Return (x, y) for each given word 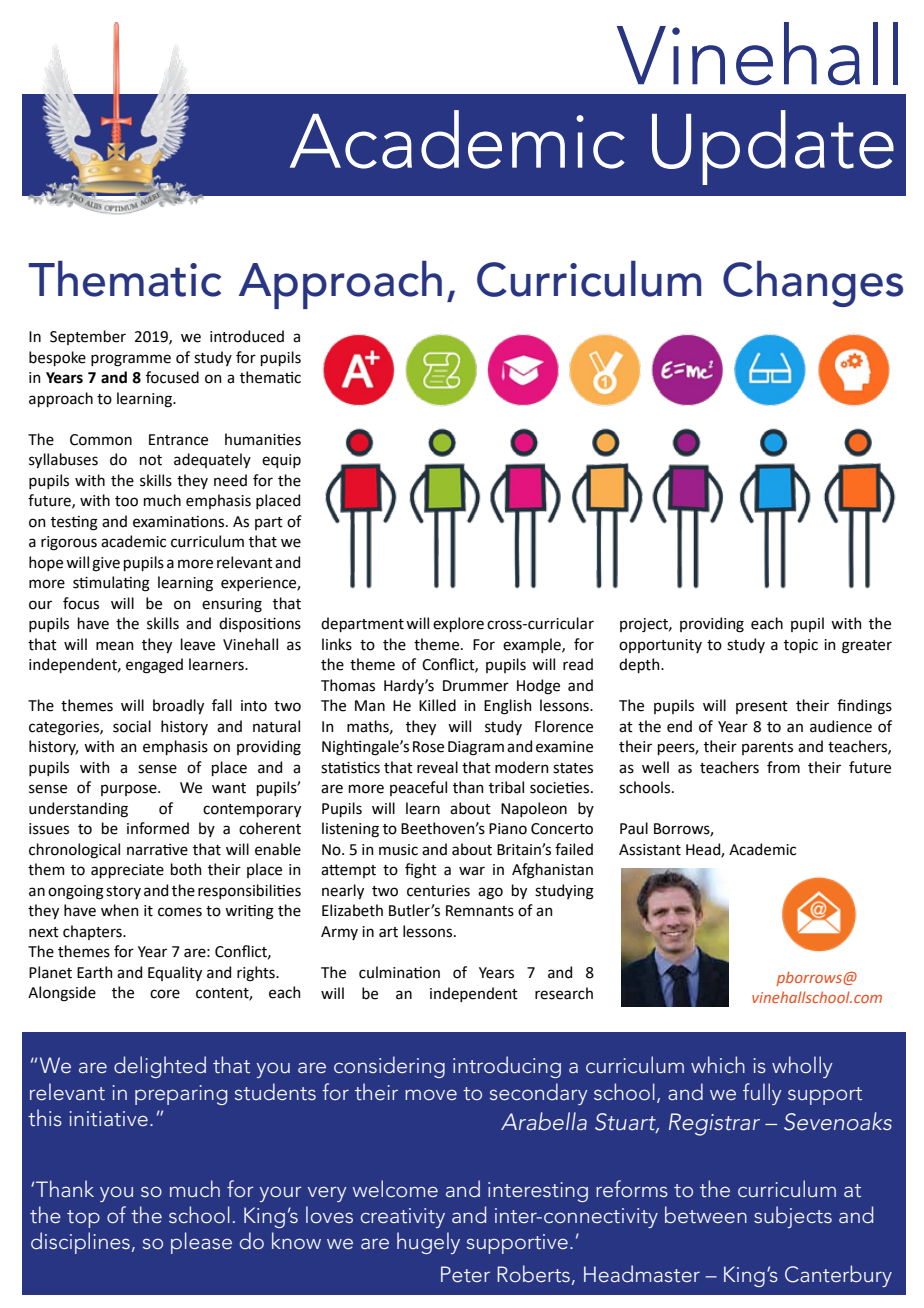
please (201, 1243)
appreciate (127, 871)
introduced (247, 336)
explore (458, 624)
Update (773, 147)
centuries (438, 891)
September (88, 337)
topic (801, 646)
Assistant (650, 850)
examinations (178, 522)
